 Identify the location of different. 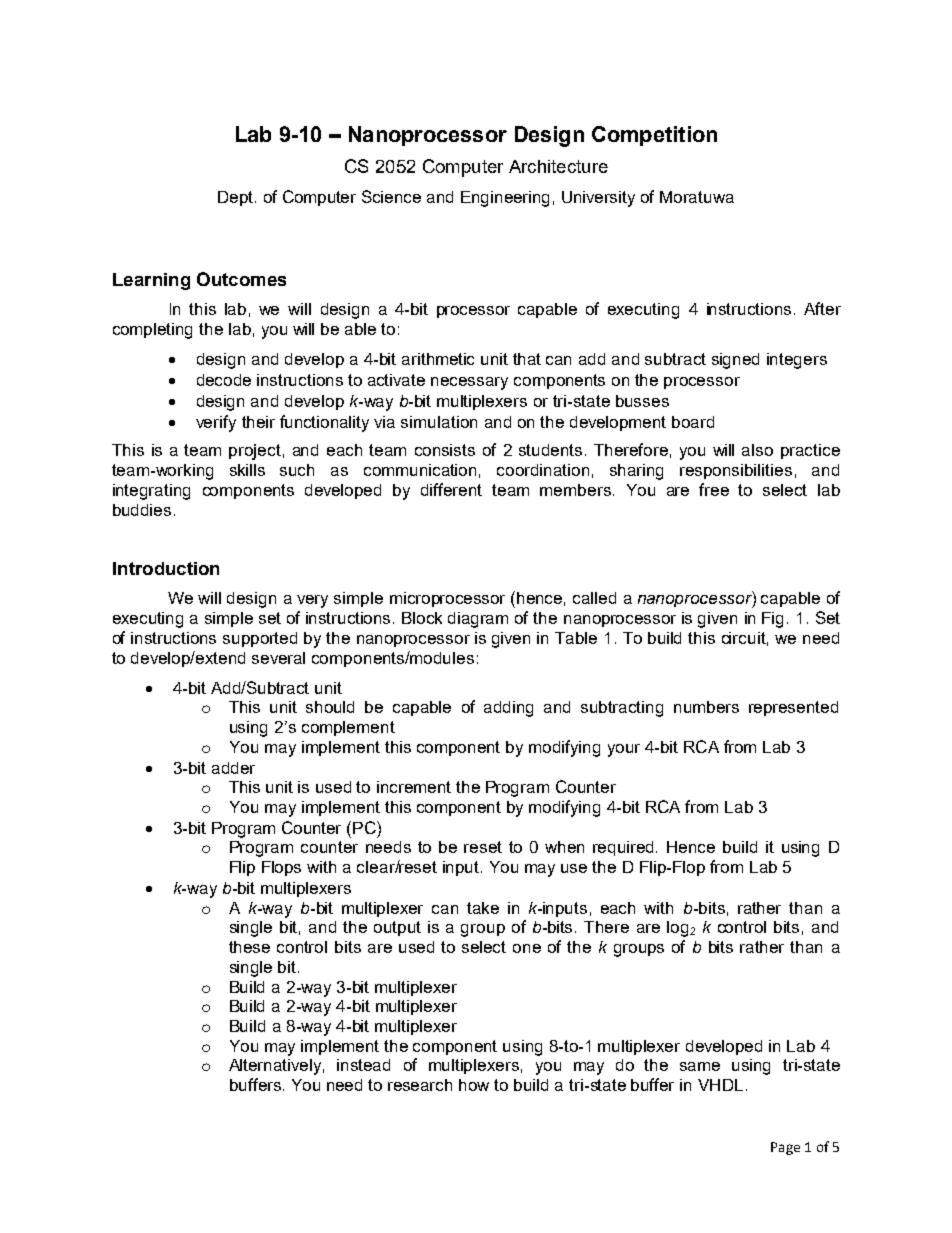
(451, 489).
